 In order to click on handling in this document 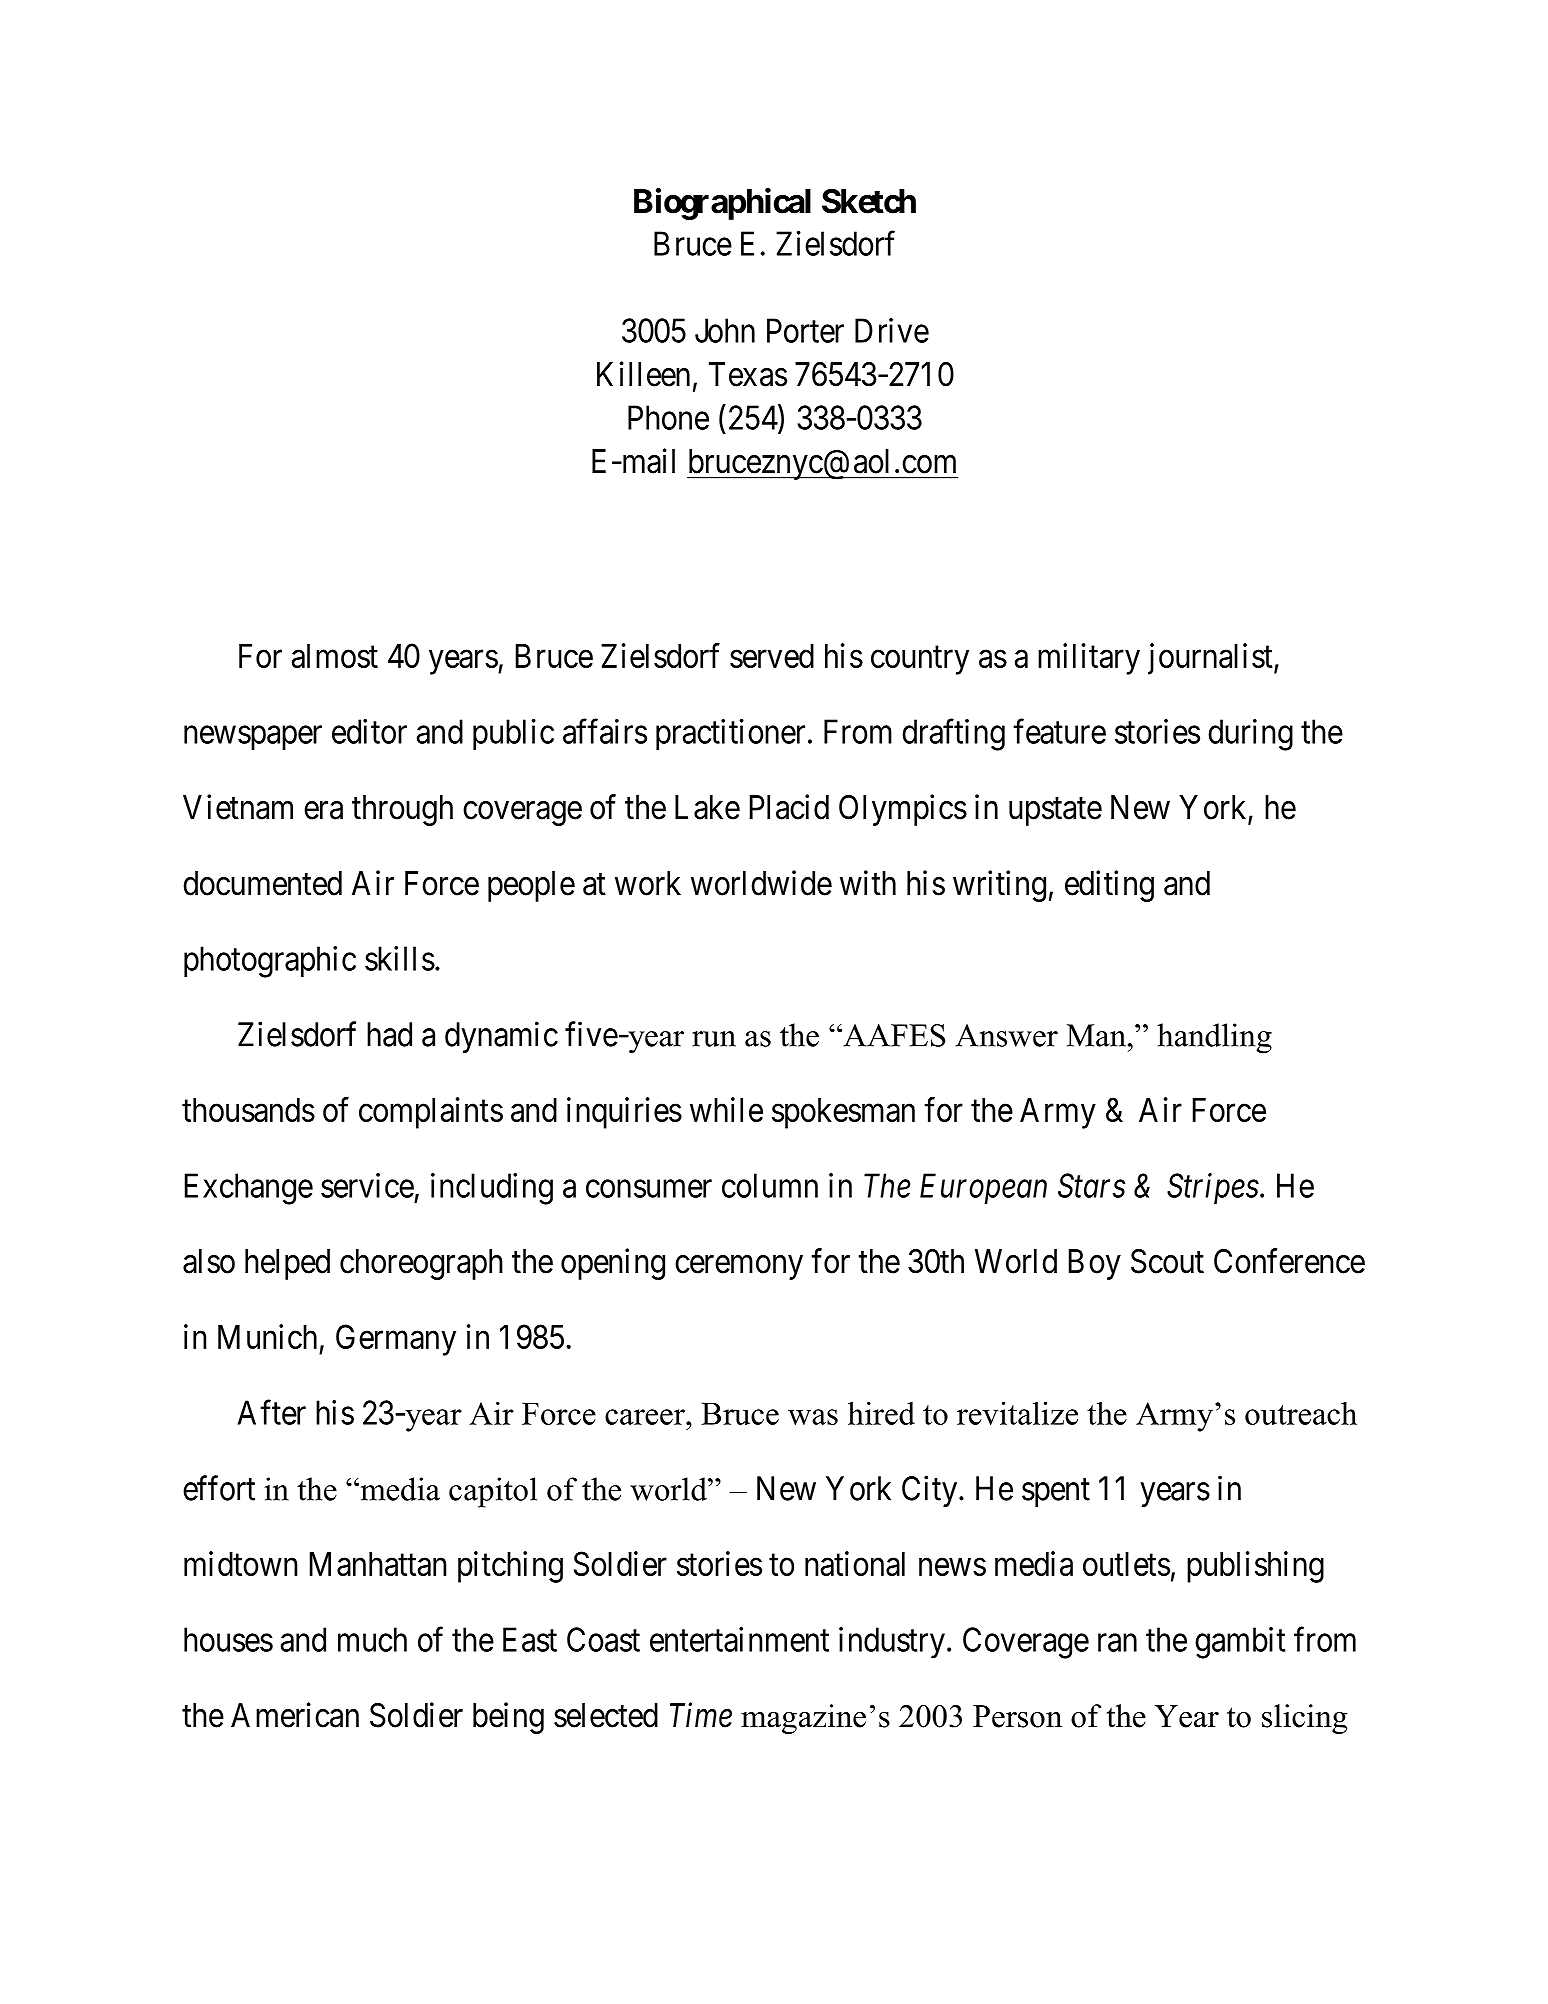, I will do `click(1214, 1038)`.
